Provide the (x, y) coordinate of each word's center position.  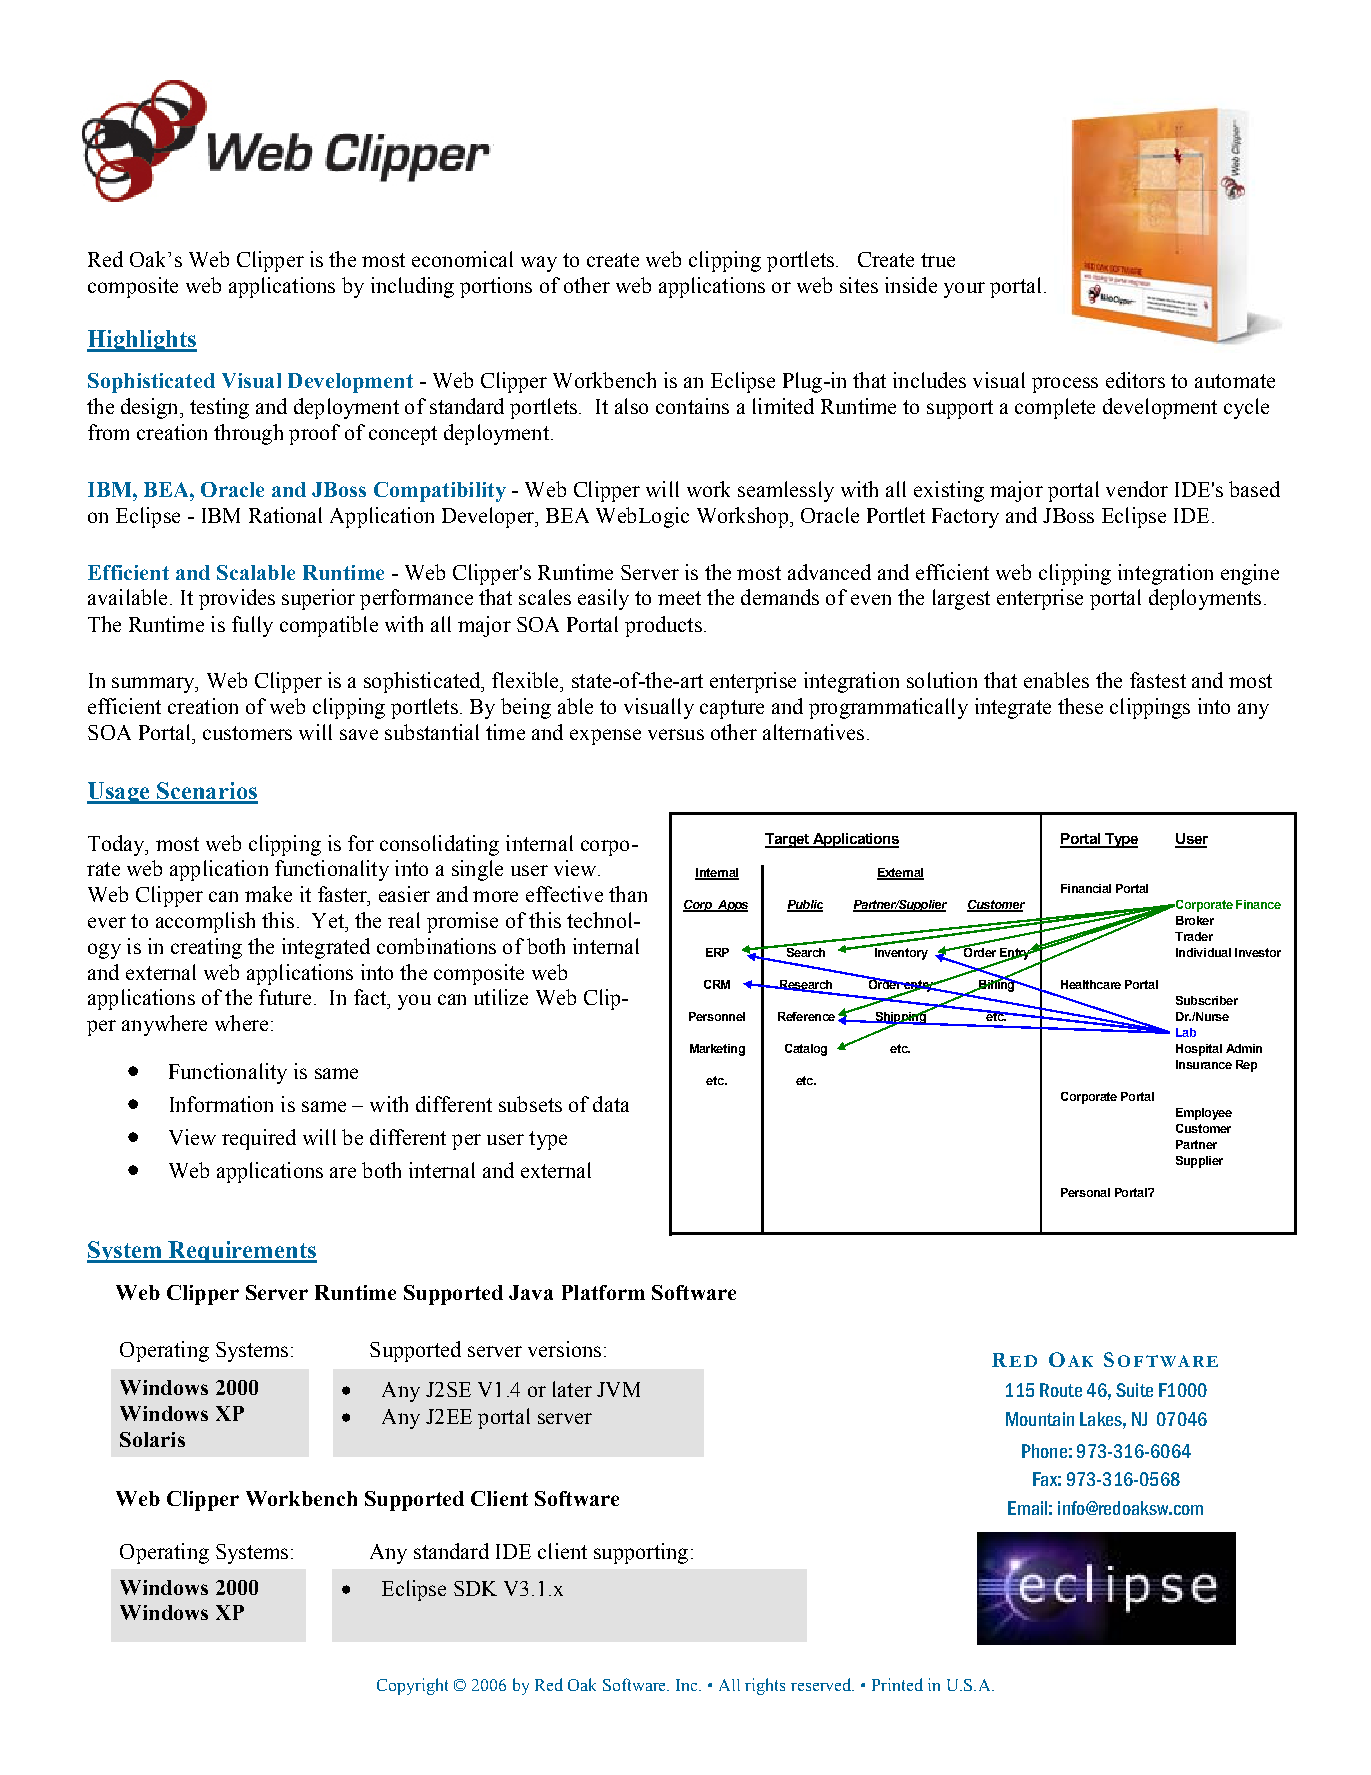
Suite (1134, 1390)
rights (765, 1686)
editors (1135, 380)
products (663, 626)
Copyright (412, 1686)
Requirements (241, 1252)
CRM (717, 984)
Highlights (142, 341)
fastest (1158, 680)
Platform (603, 1292)
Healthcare (1091, 984)
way (539, 264)
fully (252, 626)
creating (206, 948)
